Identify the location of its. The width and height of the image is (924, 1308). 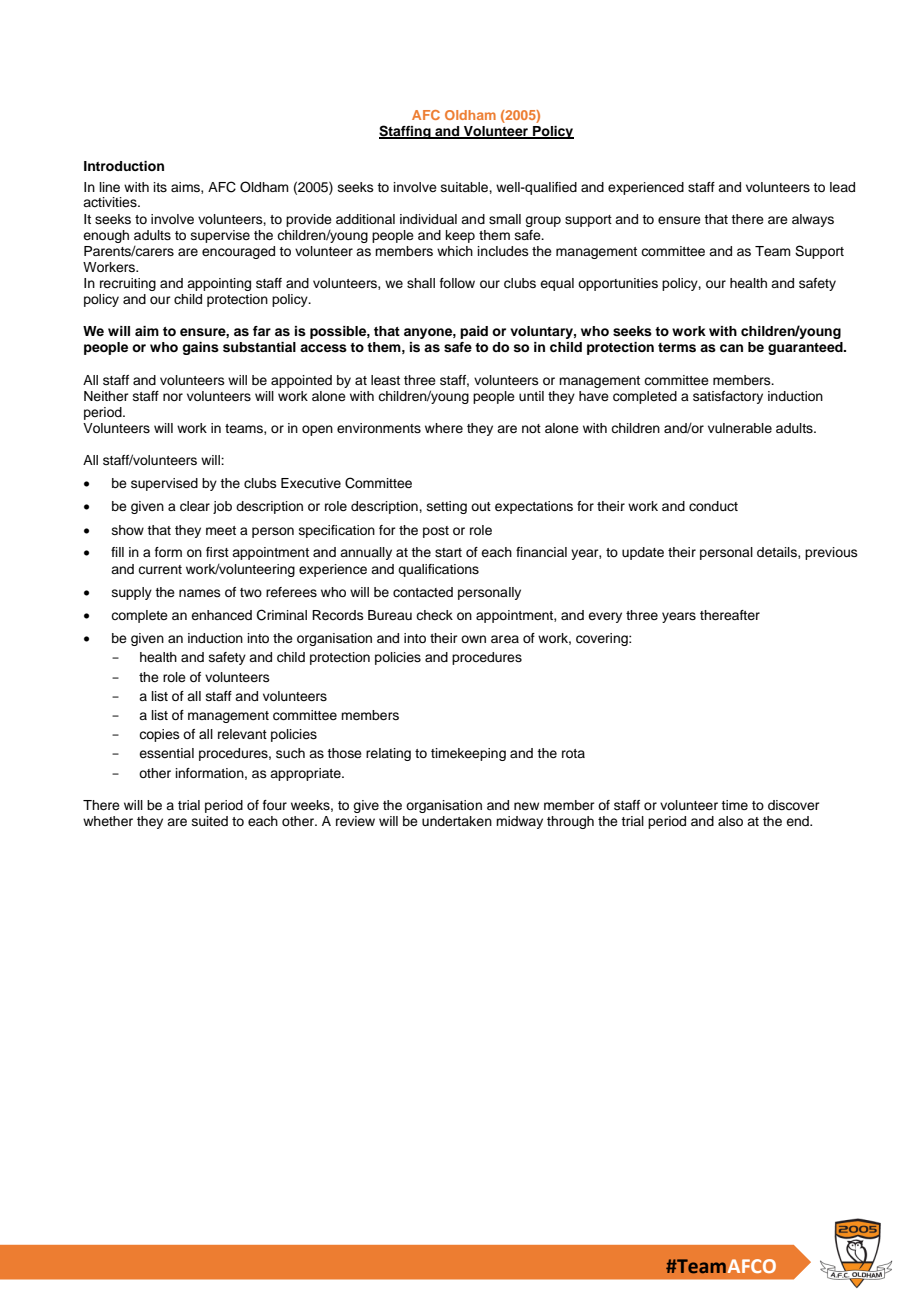
(160, 187).
